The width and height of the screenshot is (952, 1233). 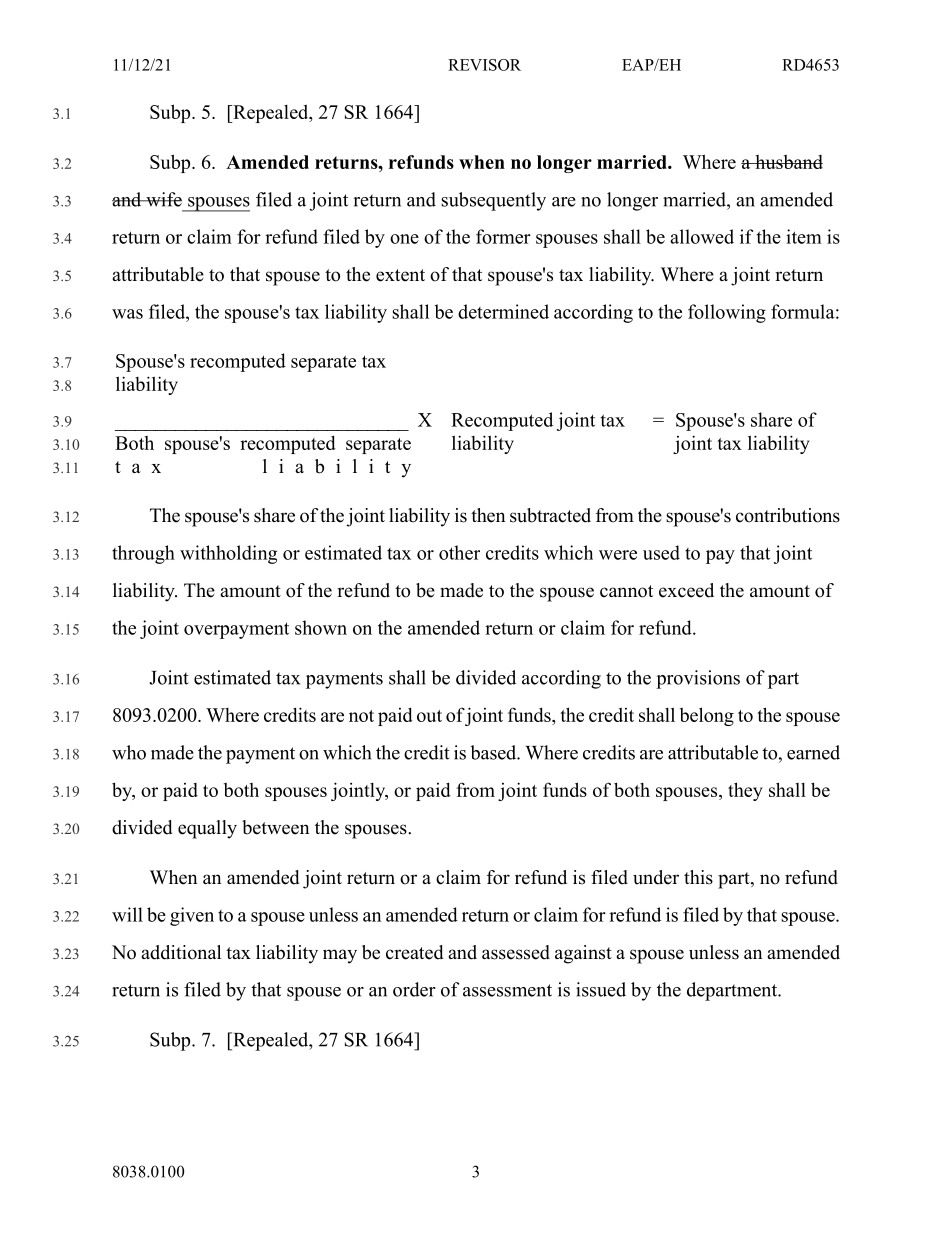 What do you see at coordinates (429, 716) in the screenshot?
I see `out` at bounding box center [429, 716].
